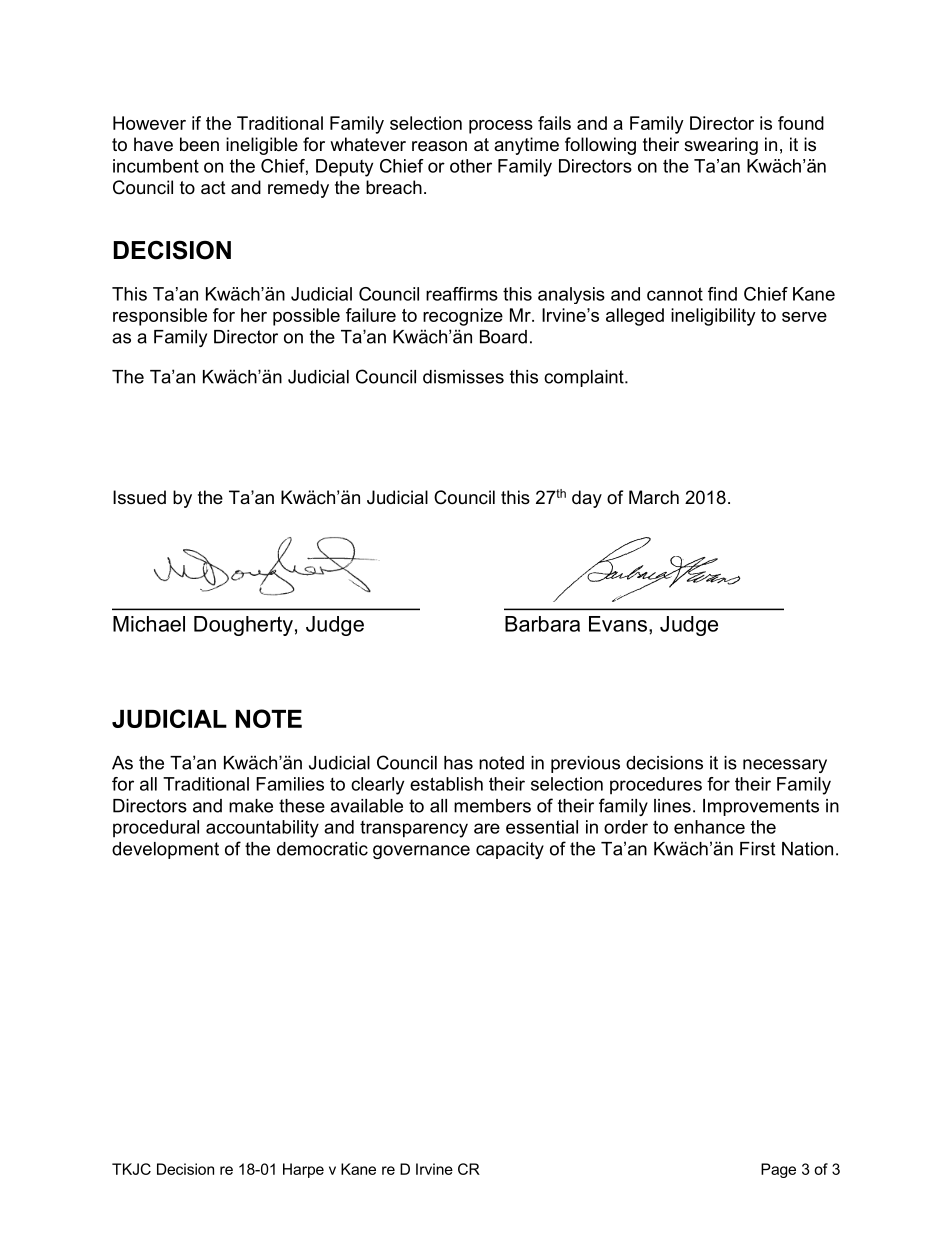 This screenshot has width=952, height=1233. What do you see at coordinates (160, 317) in the screenshot?
I see `responsible` at bounding box center [160, 317].
